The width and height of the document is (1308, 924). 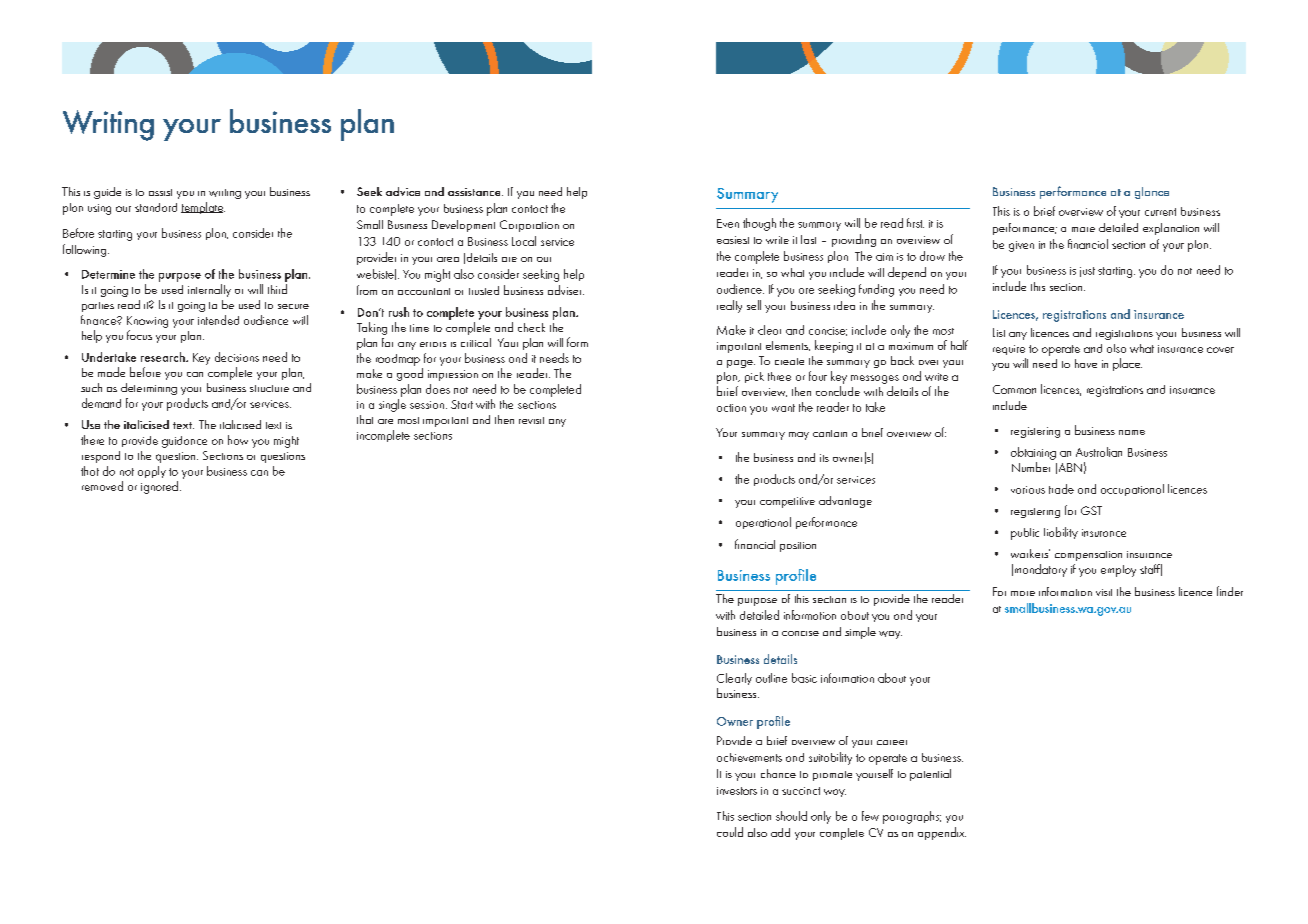 What do you see at coordinates (159, 487) in the document?
I see `ignored` at bounding box center [159, 487].
